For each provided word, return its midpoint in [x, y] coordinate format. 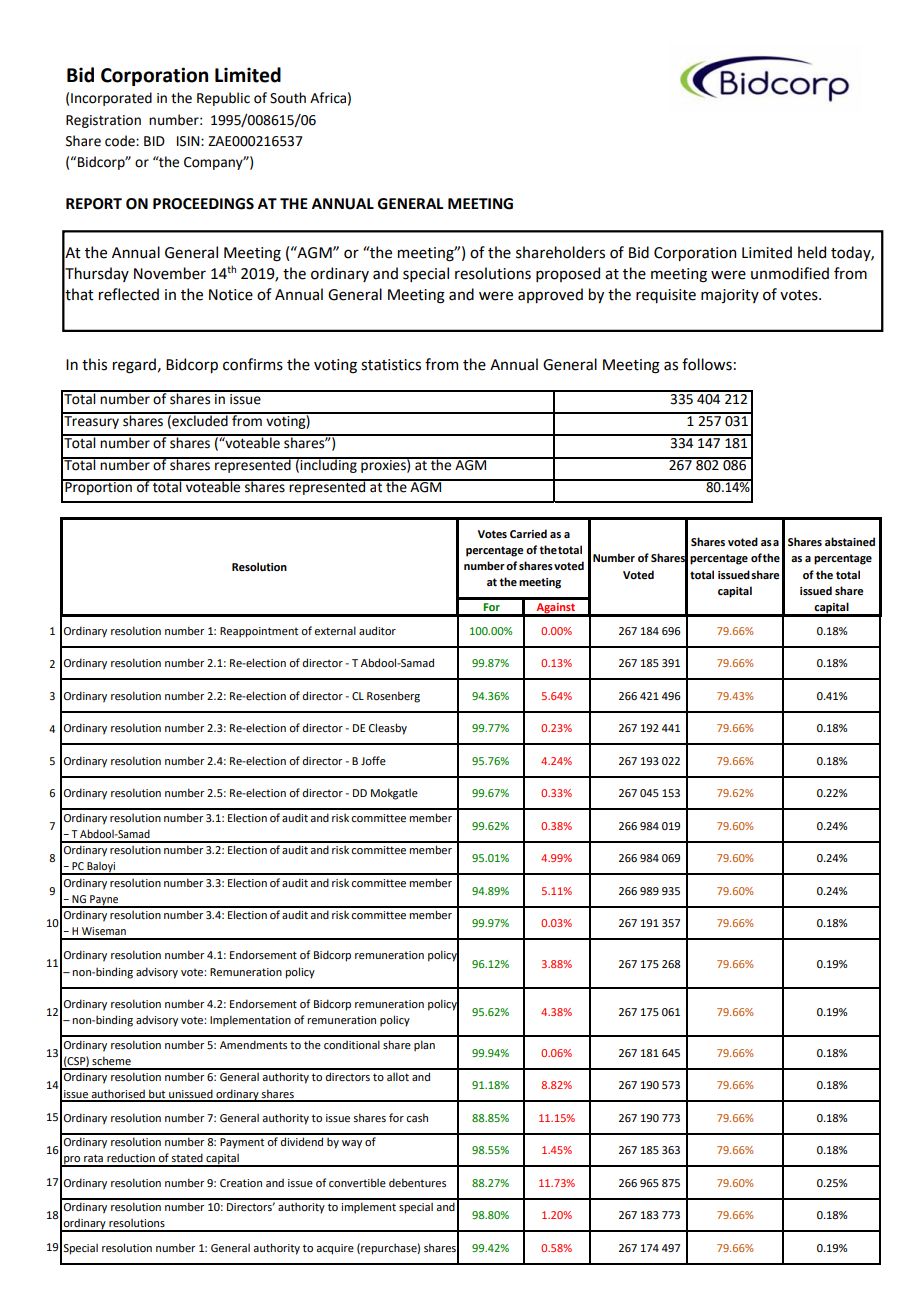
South [288, 98]
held [812, 252]
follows [707, 364]
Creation [241, 1183]
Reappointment [259, 632]
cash [417, 1117]
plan [424, 1046]
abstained [850, 541]
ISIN [189, 141]
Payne [104, 901]
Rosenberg [393, 697]
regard [134, 366]
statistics [391, 365]
